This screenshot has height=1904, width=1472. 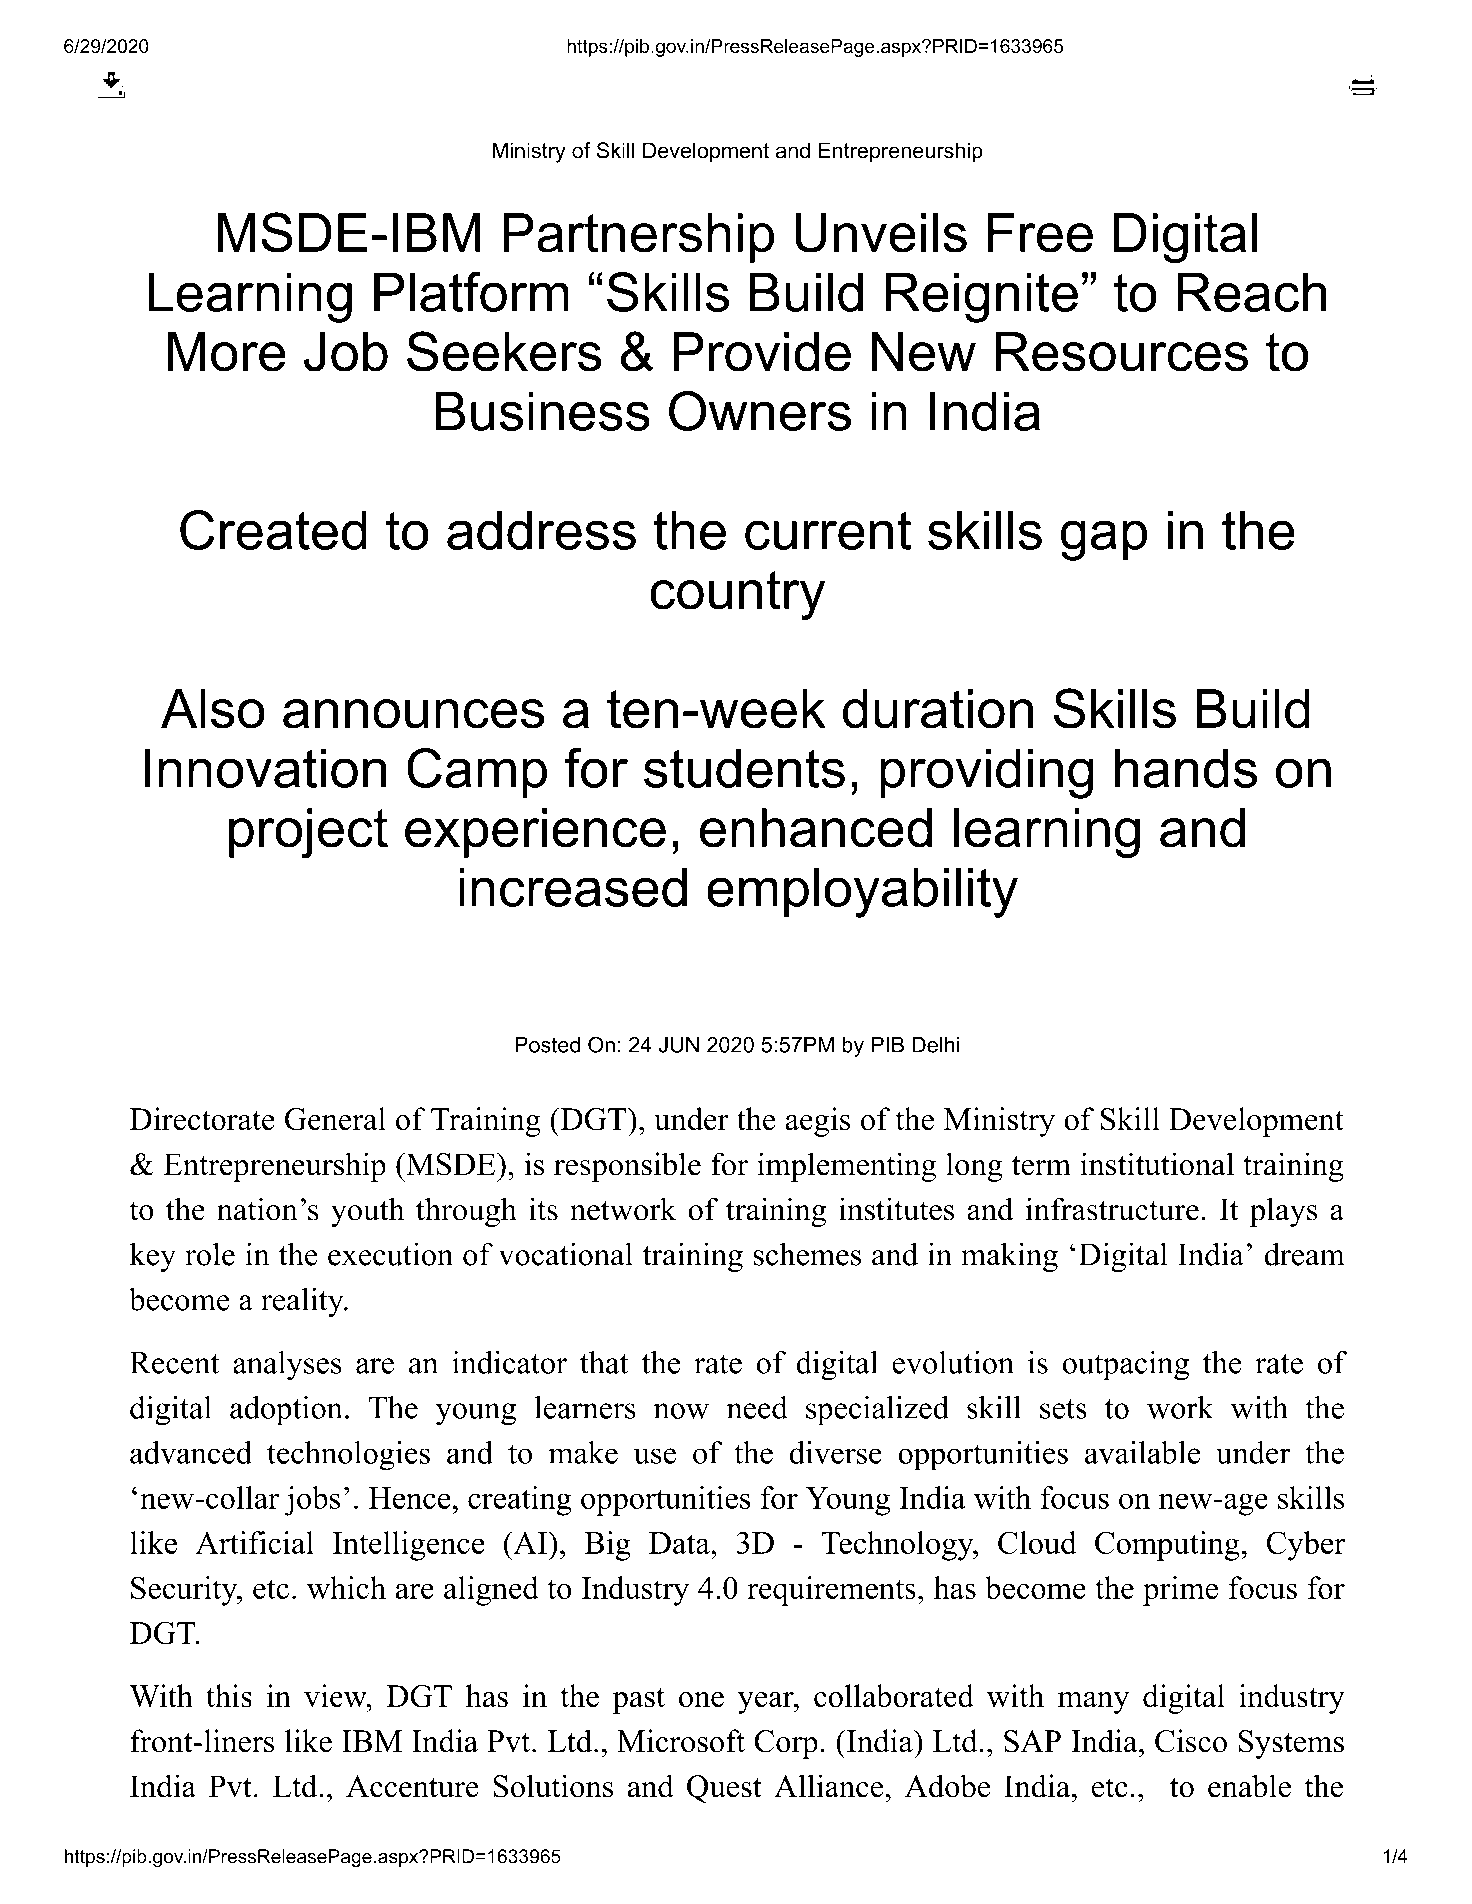 I want to click on this, so click(x=229, y=1696).
